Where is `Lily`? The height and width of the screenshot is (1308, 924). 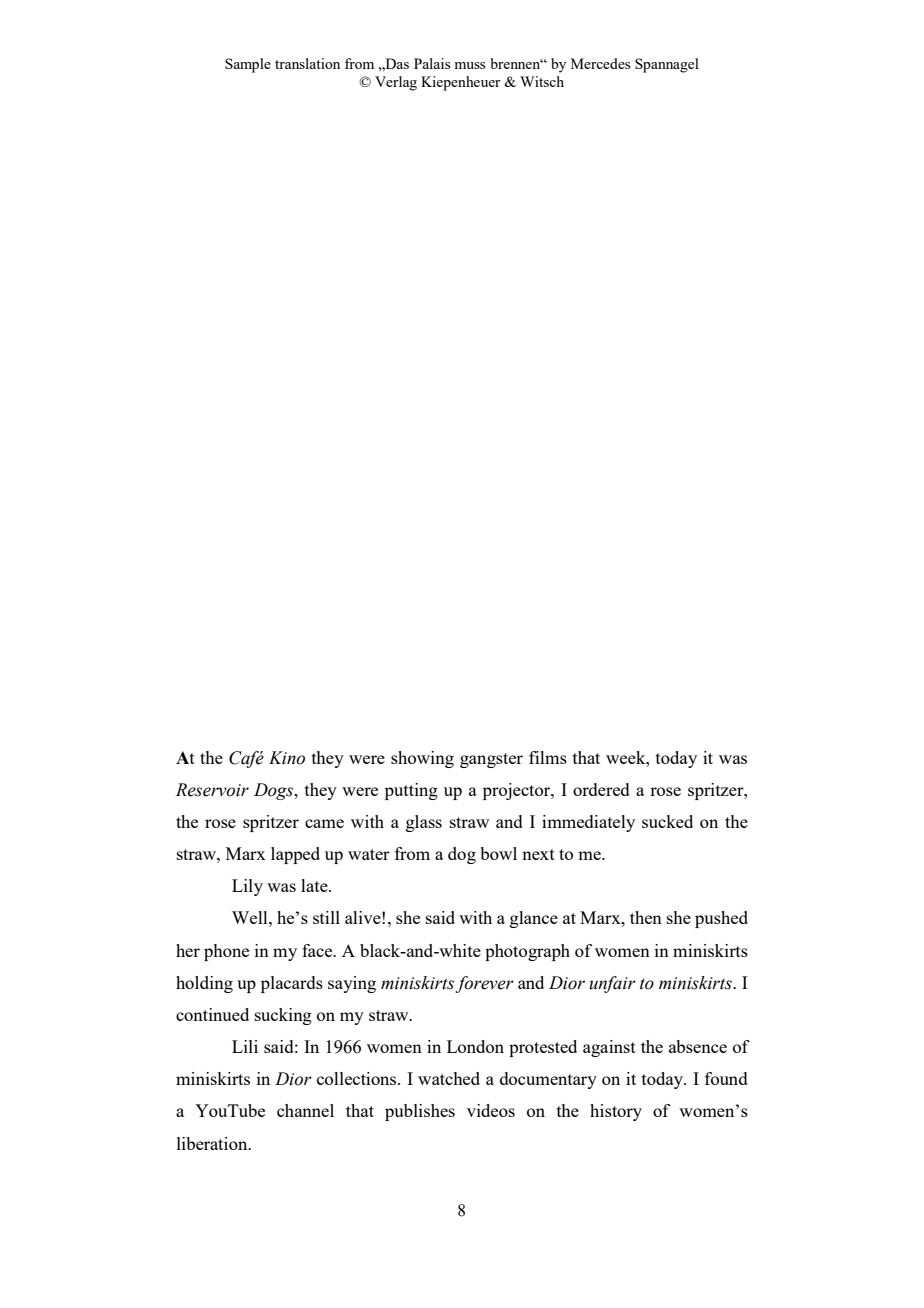
Lily is located at coordinates (247, 887).
